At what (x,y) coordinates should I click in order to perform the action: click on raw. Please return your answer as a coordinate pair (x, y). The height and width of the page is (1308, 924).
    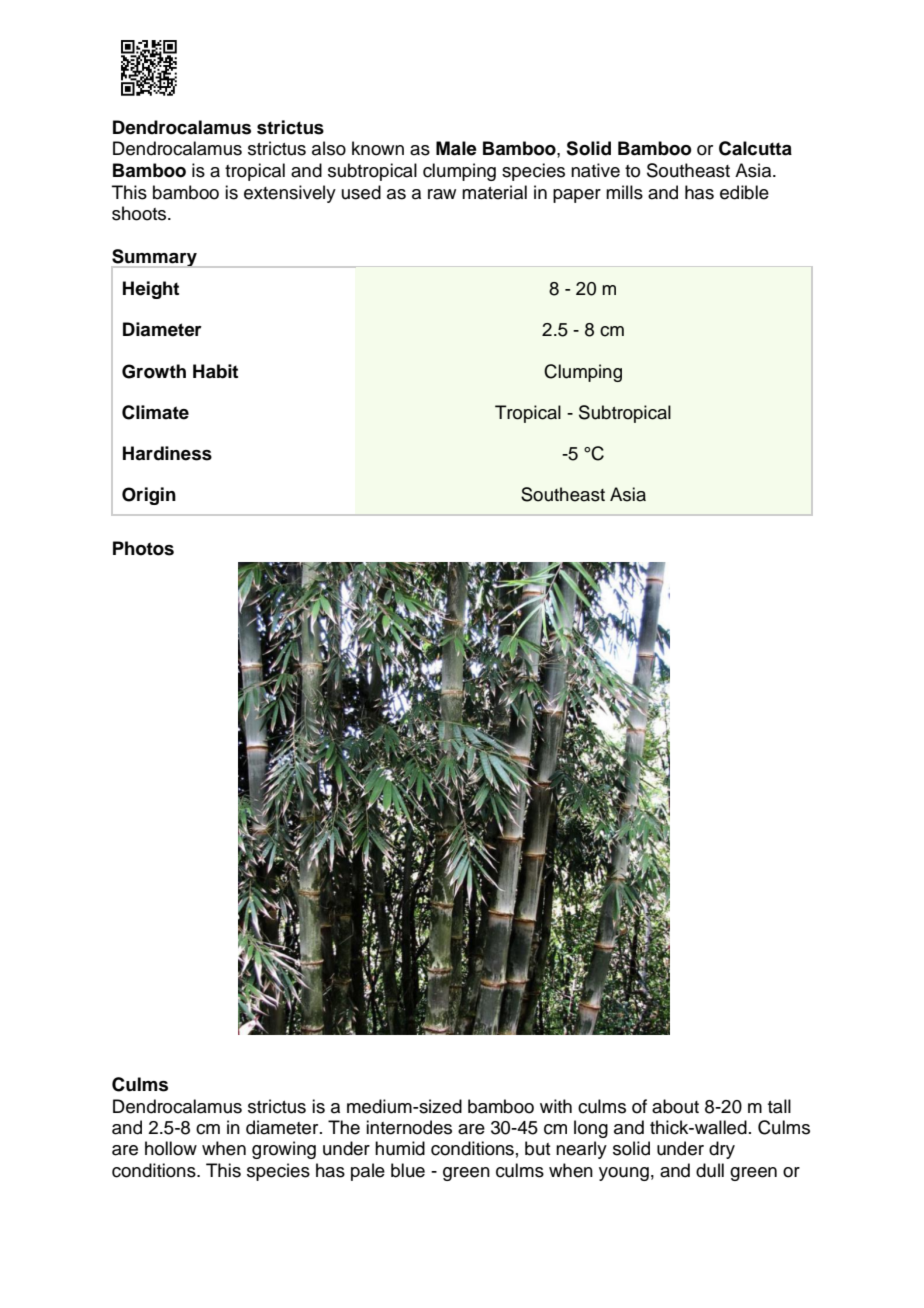
    Looking at the image, I should click on (442, 194).
